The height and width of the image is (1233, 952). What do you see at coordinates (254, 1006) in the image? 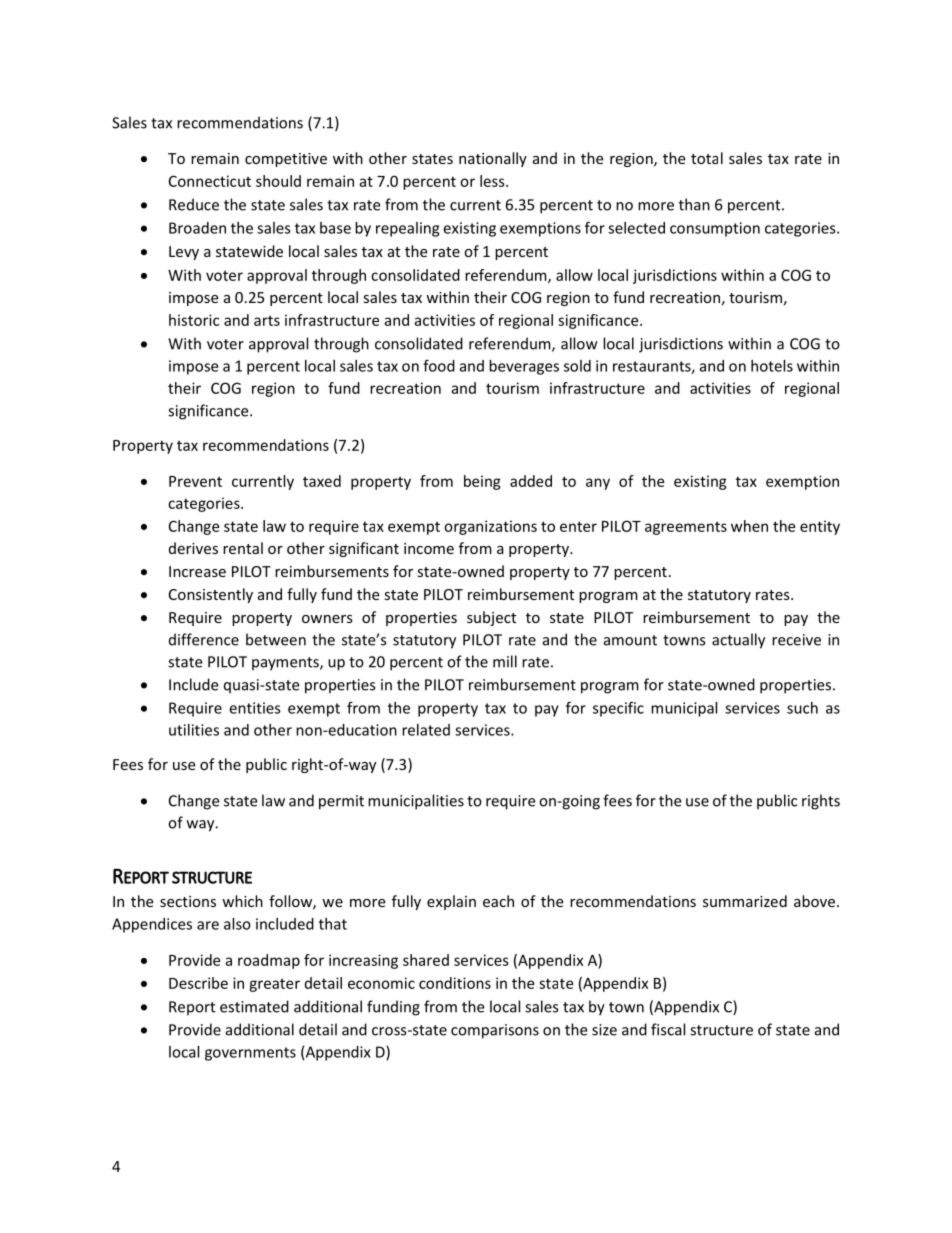
I see `estimated` at bounding box center [254, 1006].
